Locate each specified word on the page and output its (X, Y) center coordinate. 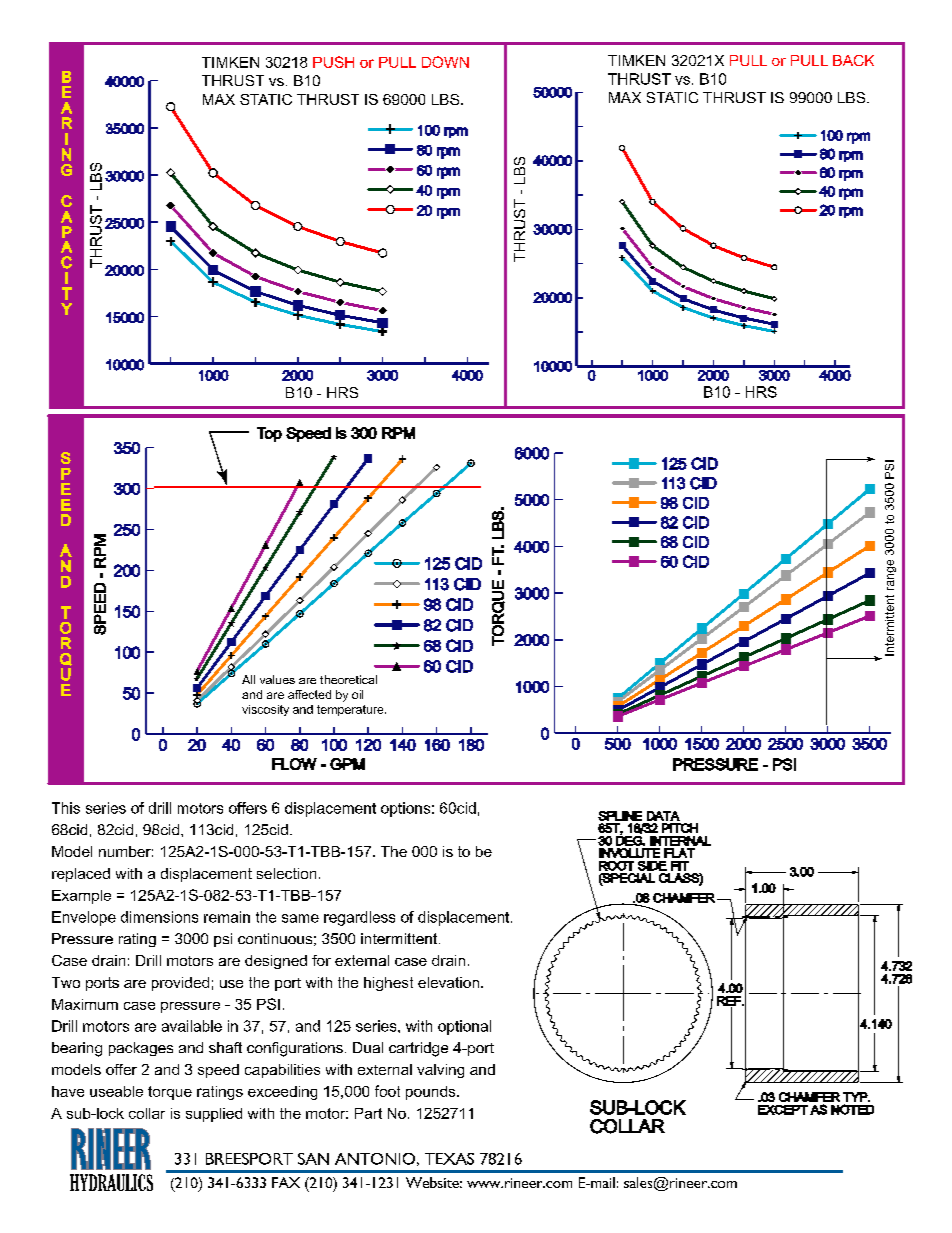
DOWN (445, 62)
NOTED (852, 1109)
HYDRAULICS (111, 1182)
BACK (853, 60)
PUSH (333, 62)
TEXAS (449, 1159)
